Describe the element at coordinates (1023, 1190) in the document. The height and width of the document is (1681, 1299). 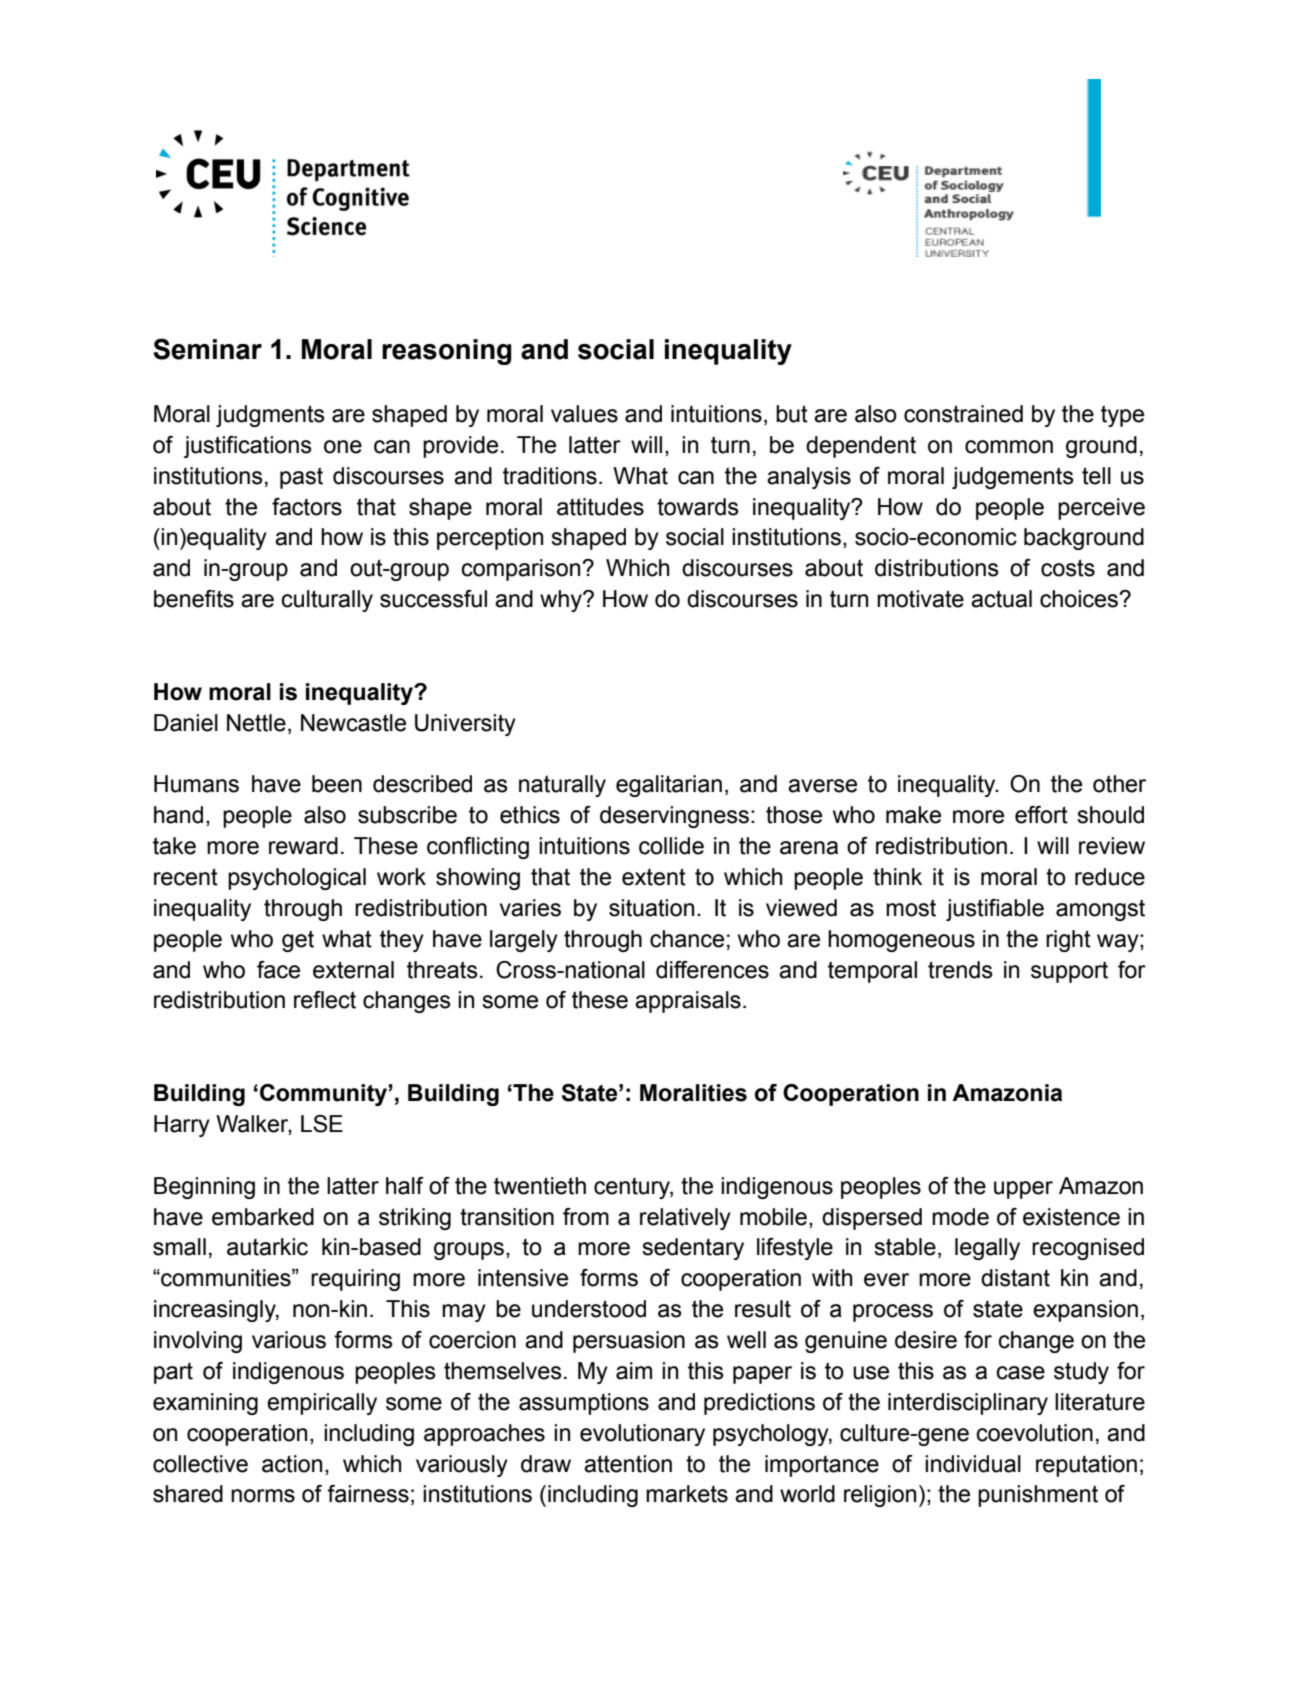
I see `upper` at that location.
